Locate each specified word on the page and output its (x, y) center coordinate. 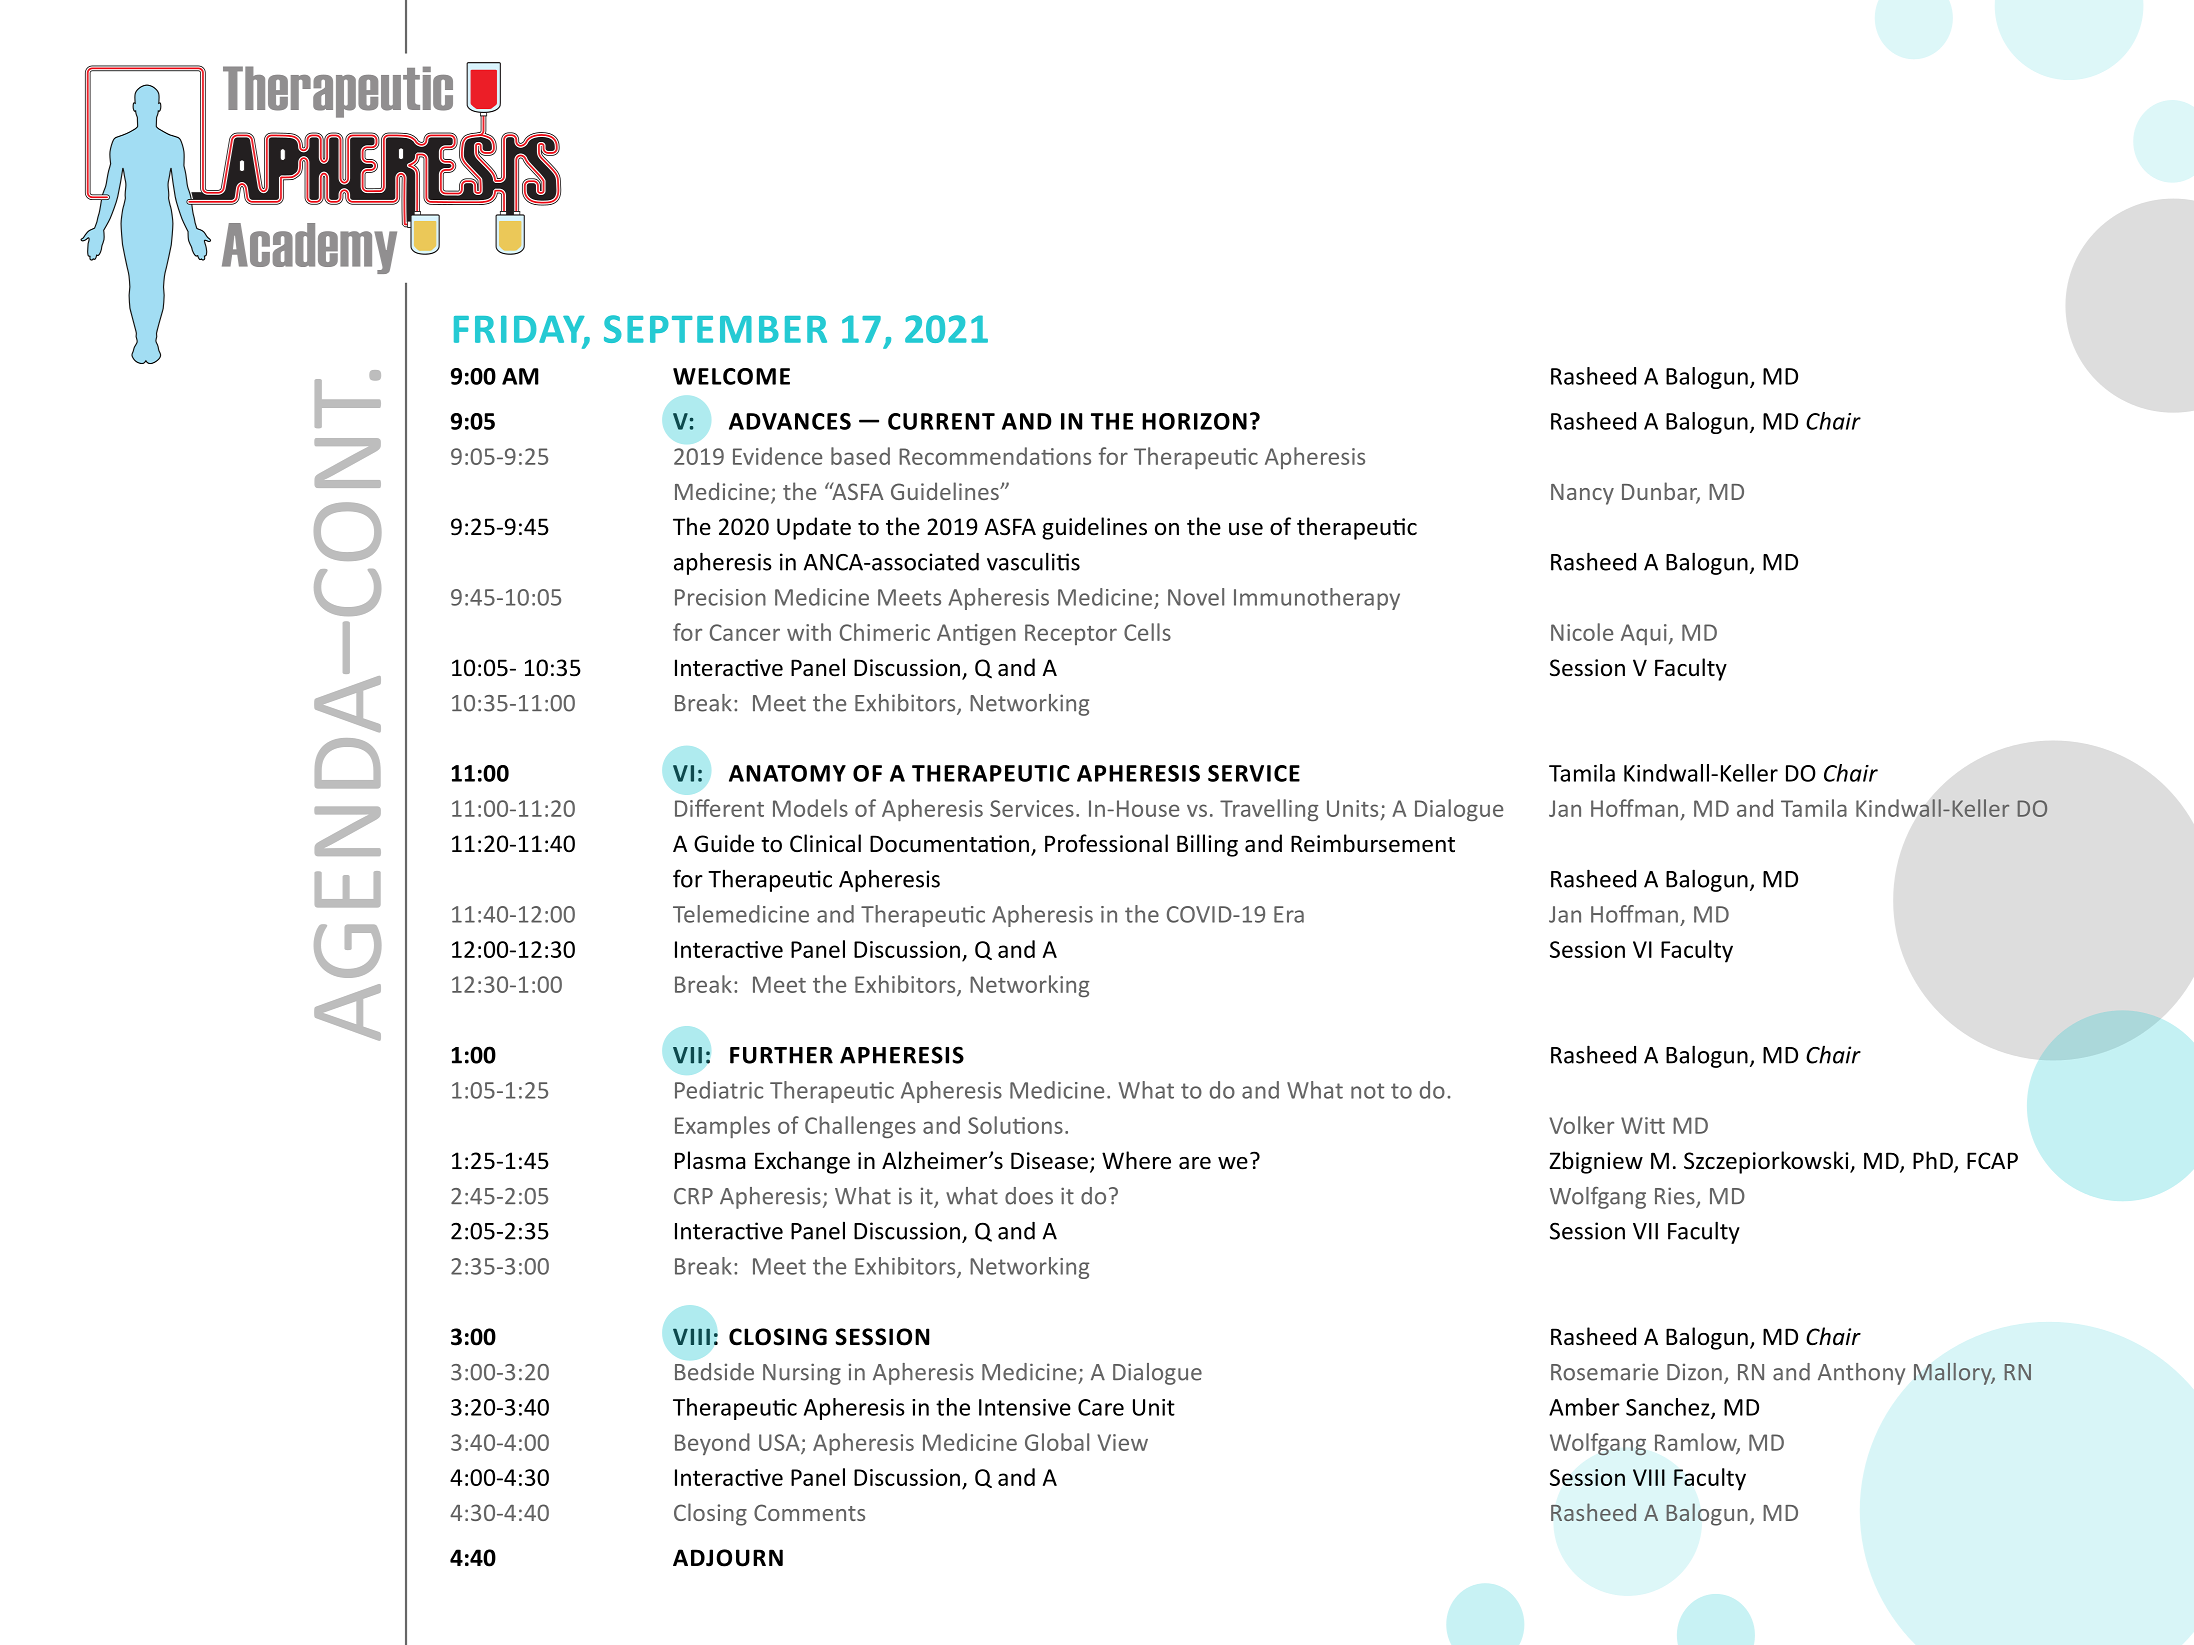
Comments (809, 1512)
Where (1136, 1160)
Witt (1643, 1125)
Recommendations (995, 456)
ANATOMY (787, 773)
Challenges (860, 1127)
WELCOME (731, 376)
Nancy (1582, 494)
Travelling (1269, 810)
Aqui (1644, 634)
